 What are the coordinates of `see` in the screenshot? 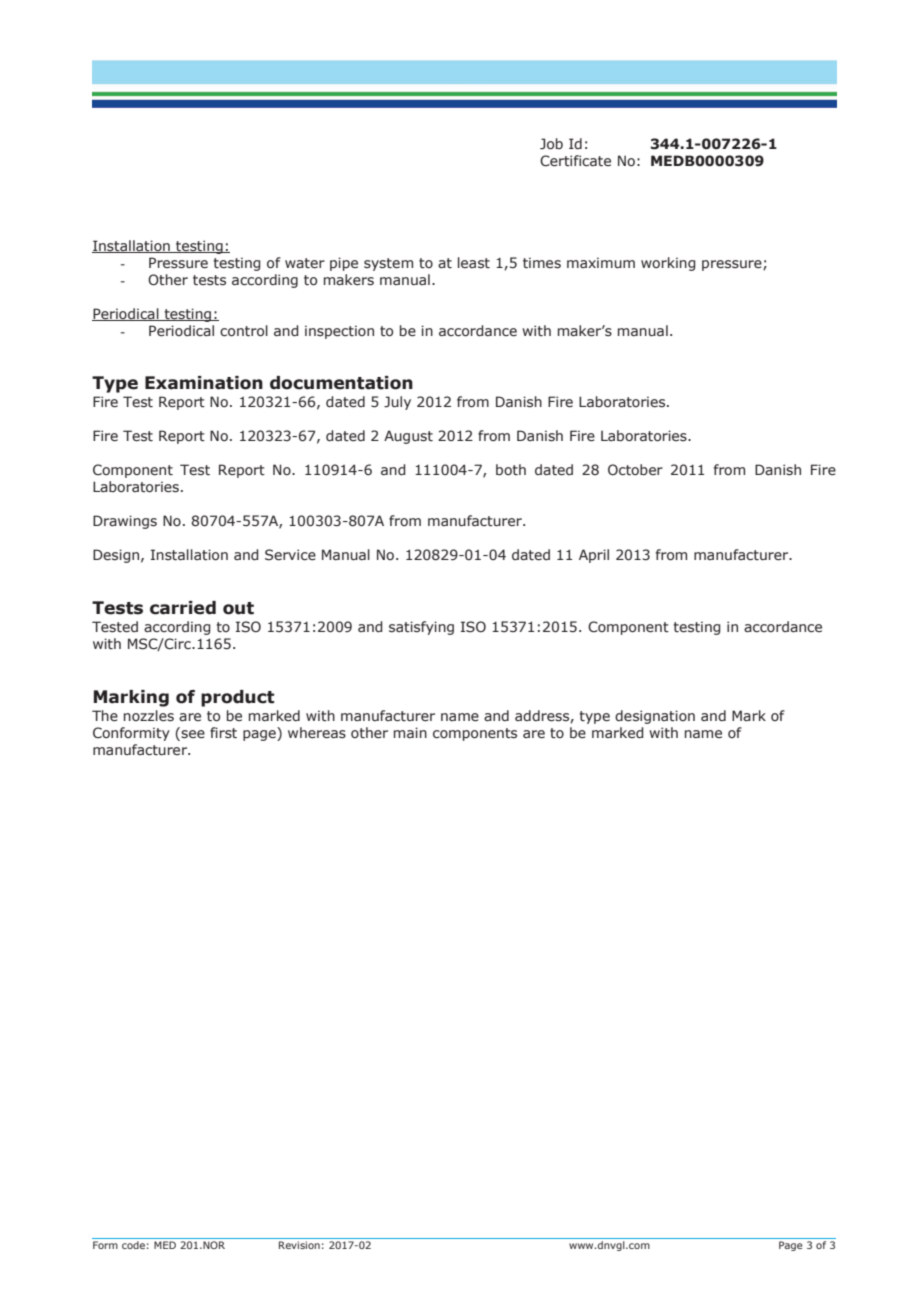 It's located at (192, 733).
